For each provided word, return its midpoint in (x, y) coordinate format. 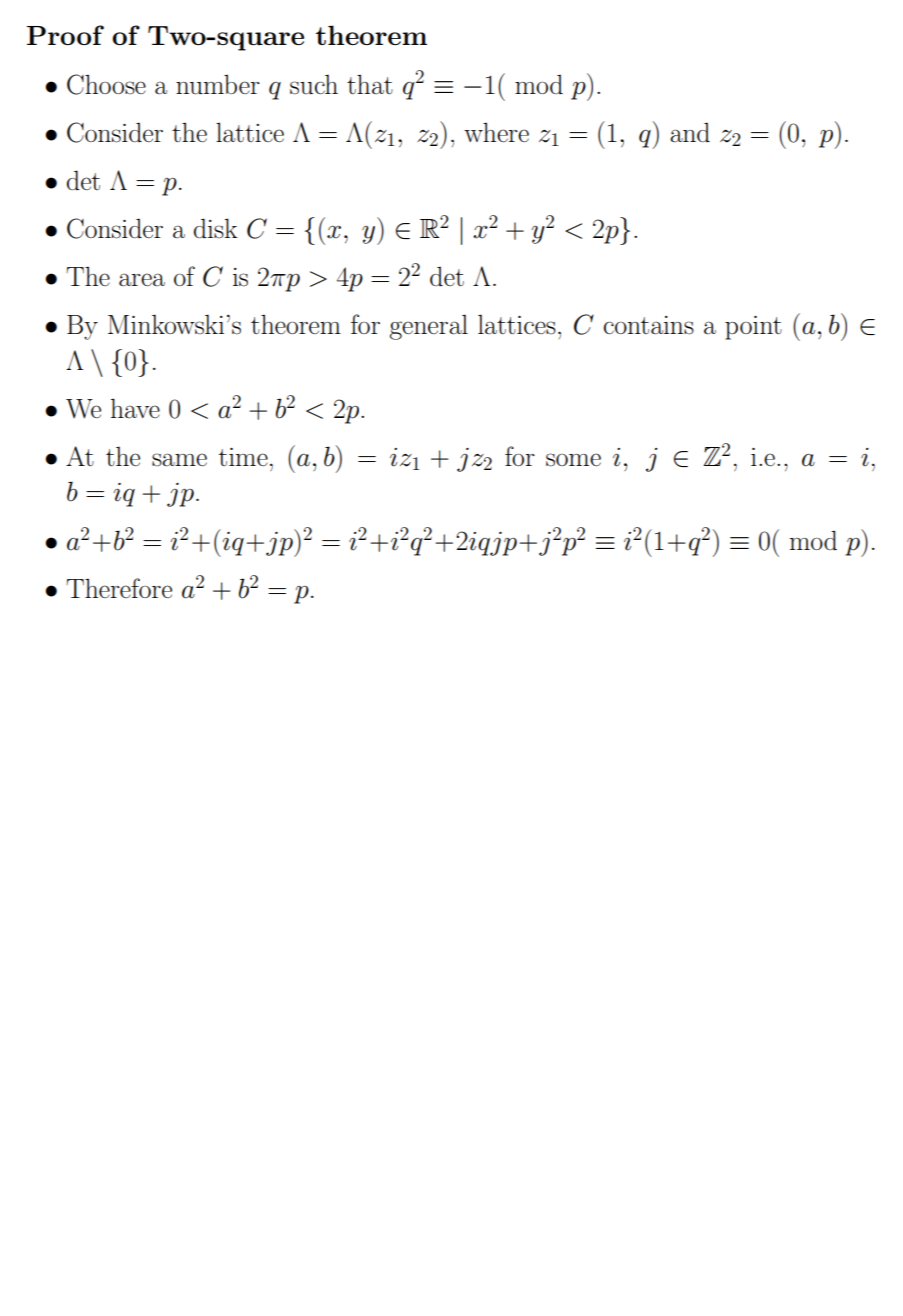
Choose (106, 84)
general (429, 327)
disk (216, 228)
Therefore (119, 588)
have (135, 408)
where (496, 132)
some (573, 460)
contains (649, 325)
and (690, 133)
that (370, 84)
